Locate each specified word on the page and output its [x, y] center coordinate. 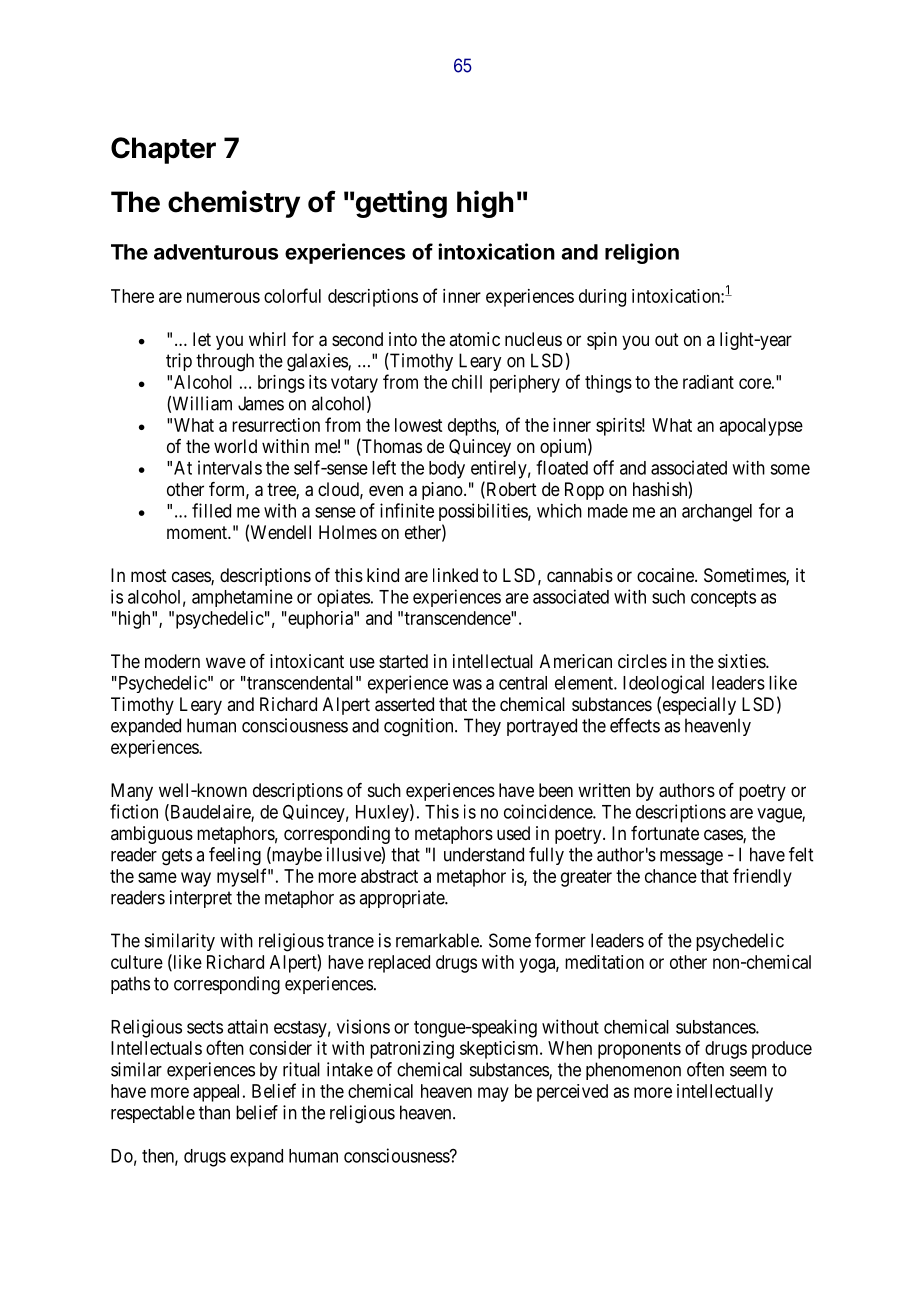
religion [642, 253]
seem [748, 1071]
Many [132, 792]
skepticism [500, 1050]
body [447, 470]
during [602, 298]
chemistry [234, 204]
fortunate [665, 833]
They [482, 727]
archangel [717, 513]
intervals [230, 467]
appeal [218, 1093]
